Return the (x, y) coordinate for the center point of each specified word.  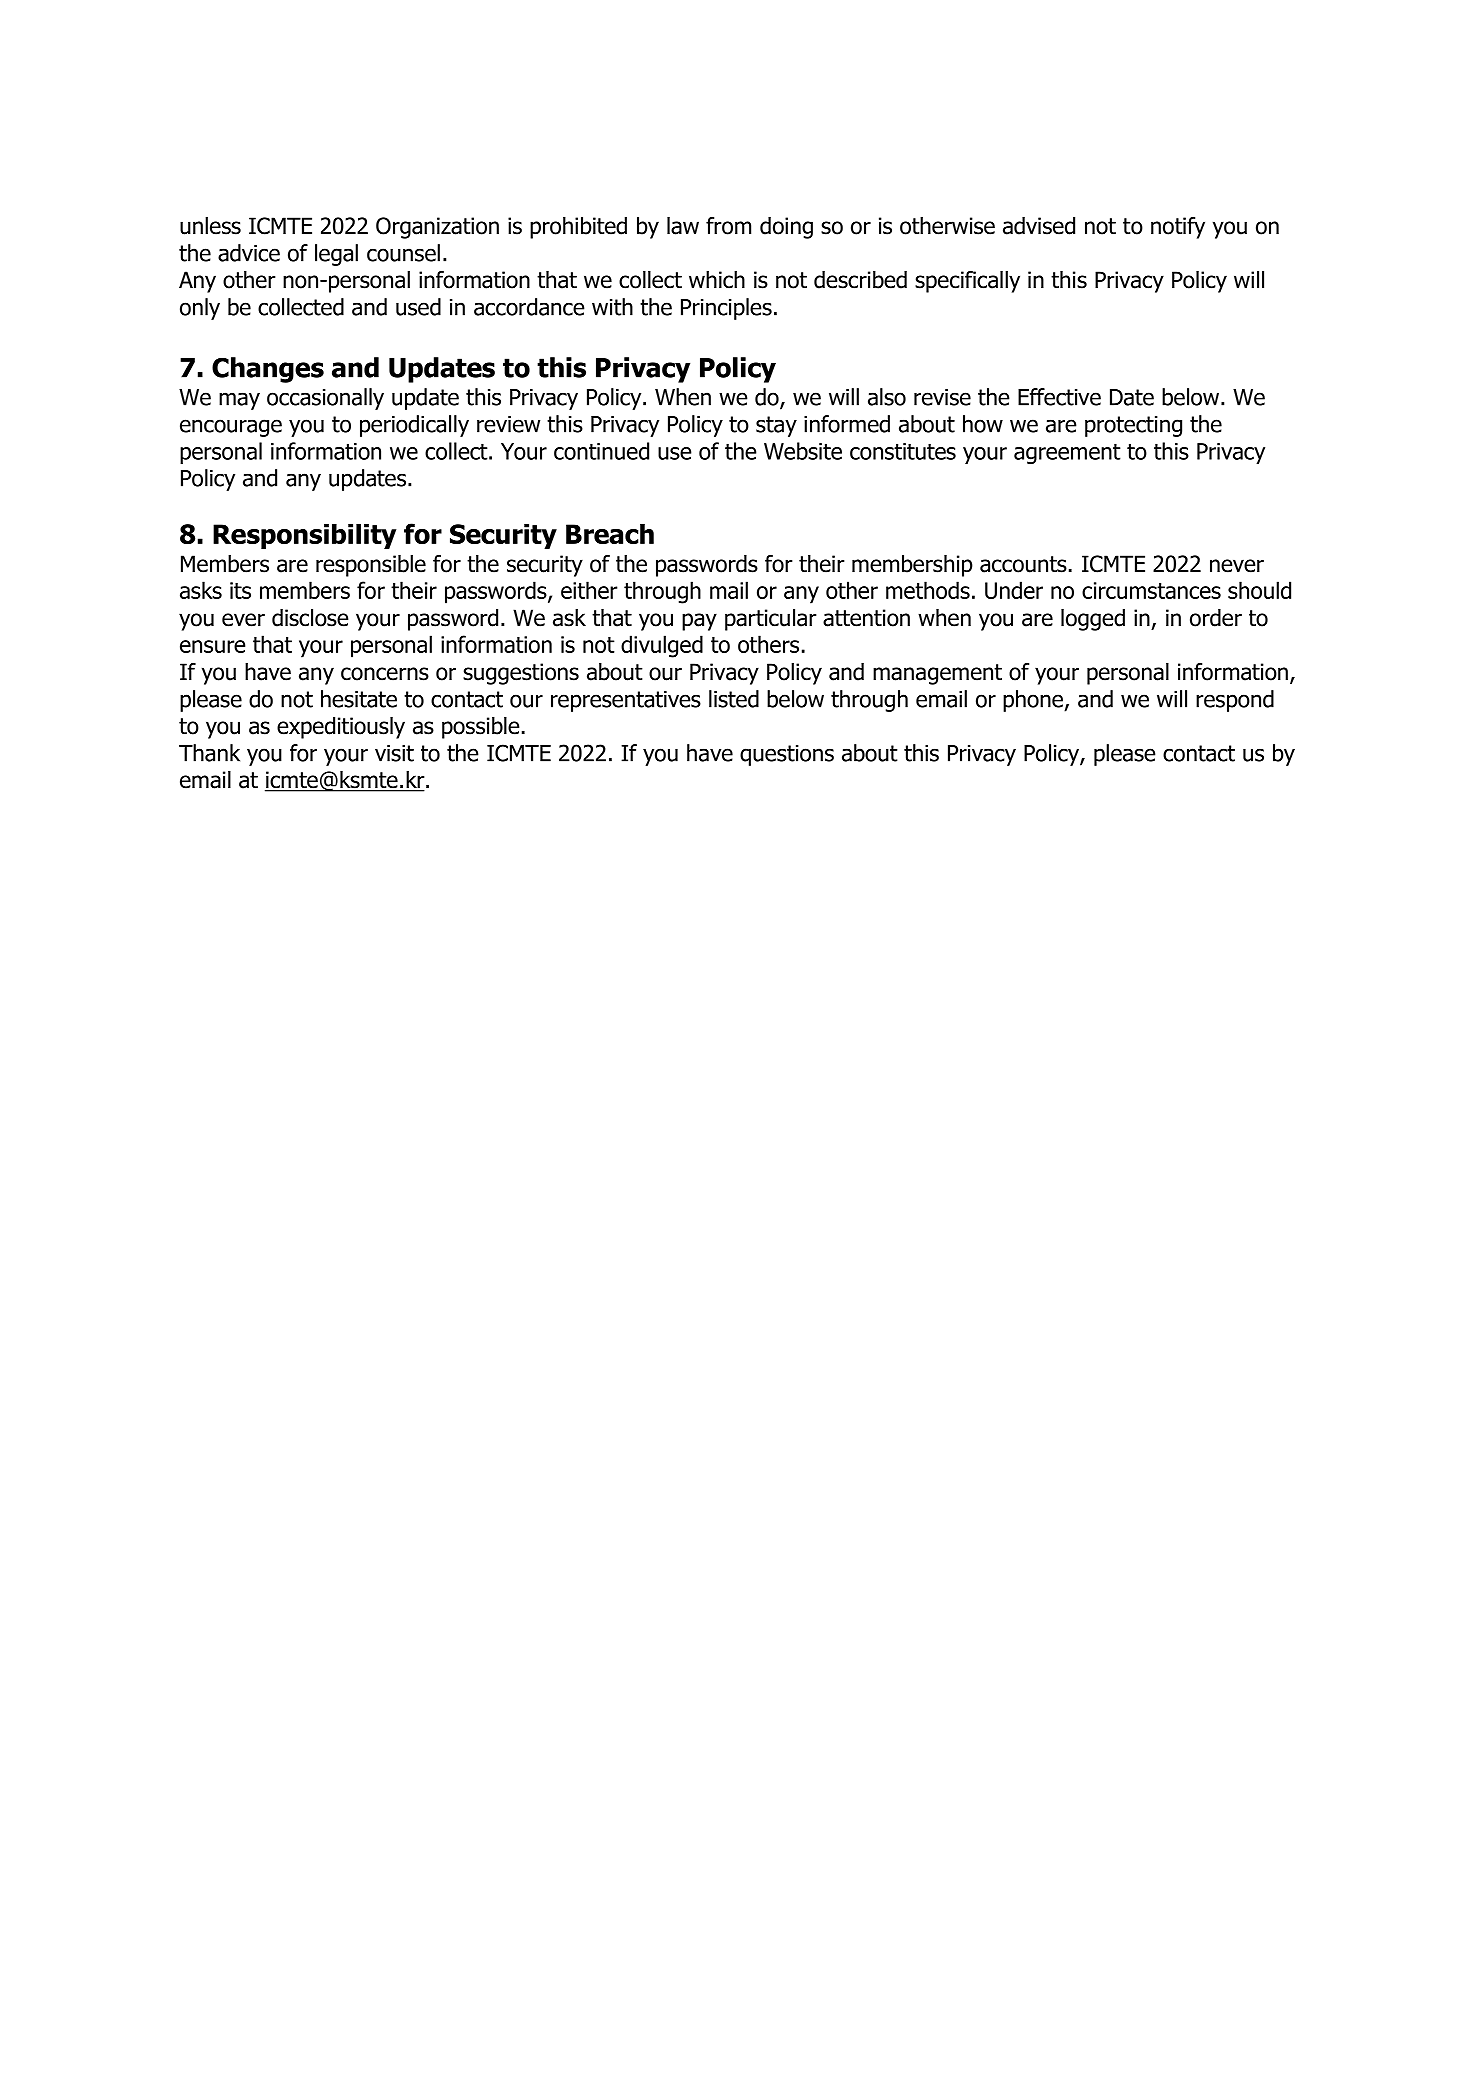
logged (1093, 620)
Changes (268, 370)
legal (336, 255)
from (728, 226)
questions (787, 755)
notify (1178, 228)
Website (803, 451)
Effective (1059, 397)
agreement (1067, 453)
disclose (310, 618)
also (887, 397)
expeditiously (341, 728)
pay (699, 622)
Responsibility (304, 536)
